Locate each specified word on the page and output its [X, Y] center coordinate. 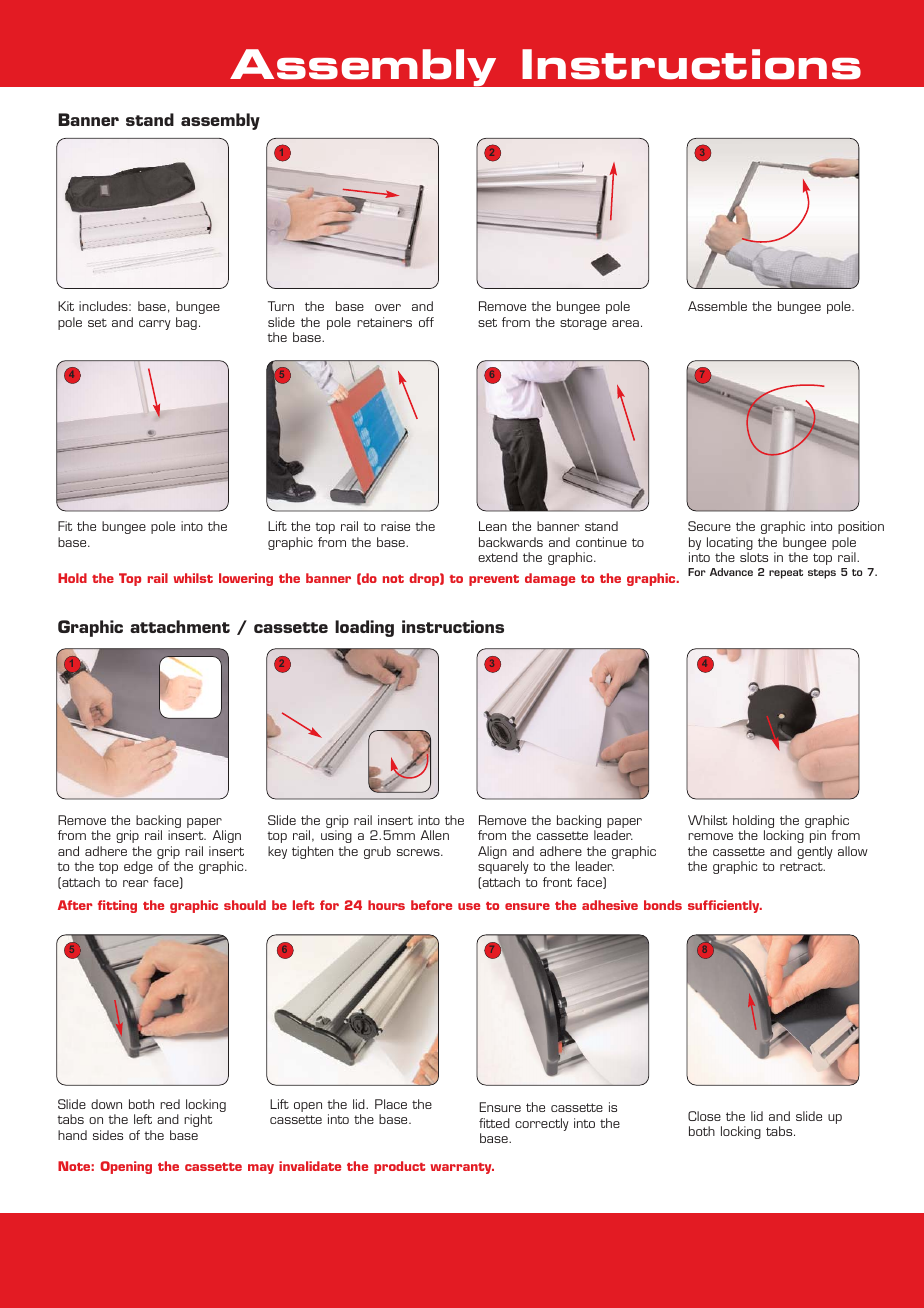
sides [108, 1135]
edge [138, 867]
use [469, 906]
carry [155, 325]
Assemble [717, 306]
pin [818, 836]
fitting [117, 906]
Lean [493, 526]
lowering [246, 579]
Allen [434, 835]
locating [730, 545]
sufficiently [725, 906]
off [426, 322]
